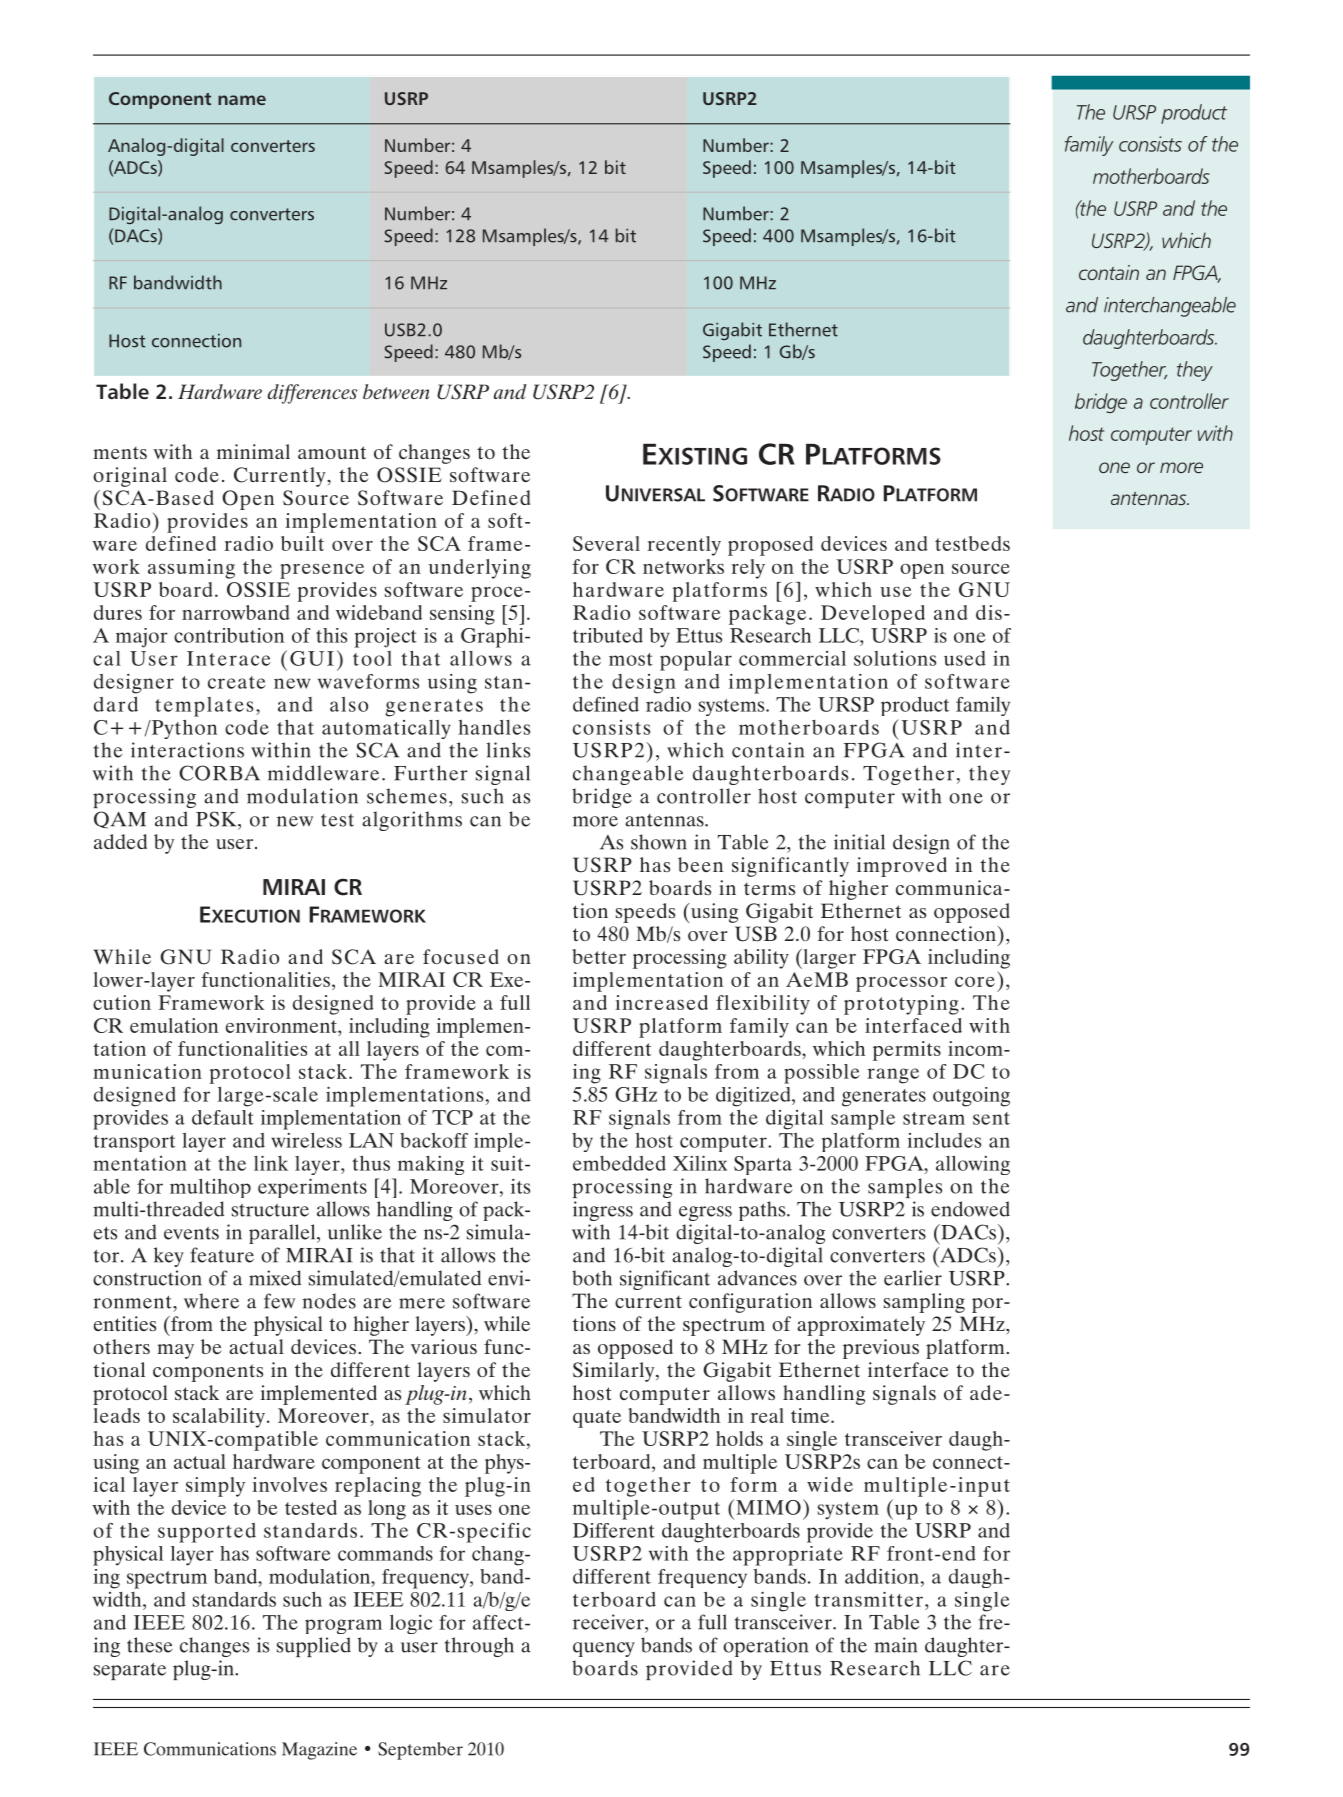 Image resolution: width=1343 pixels, height=1797 pixels. I want to click on Developed, so click(873, 615).
